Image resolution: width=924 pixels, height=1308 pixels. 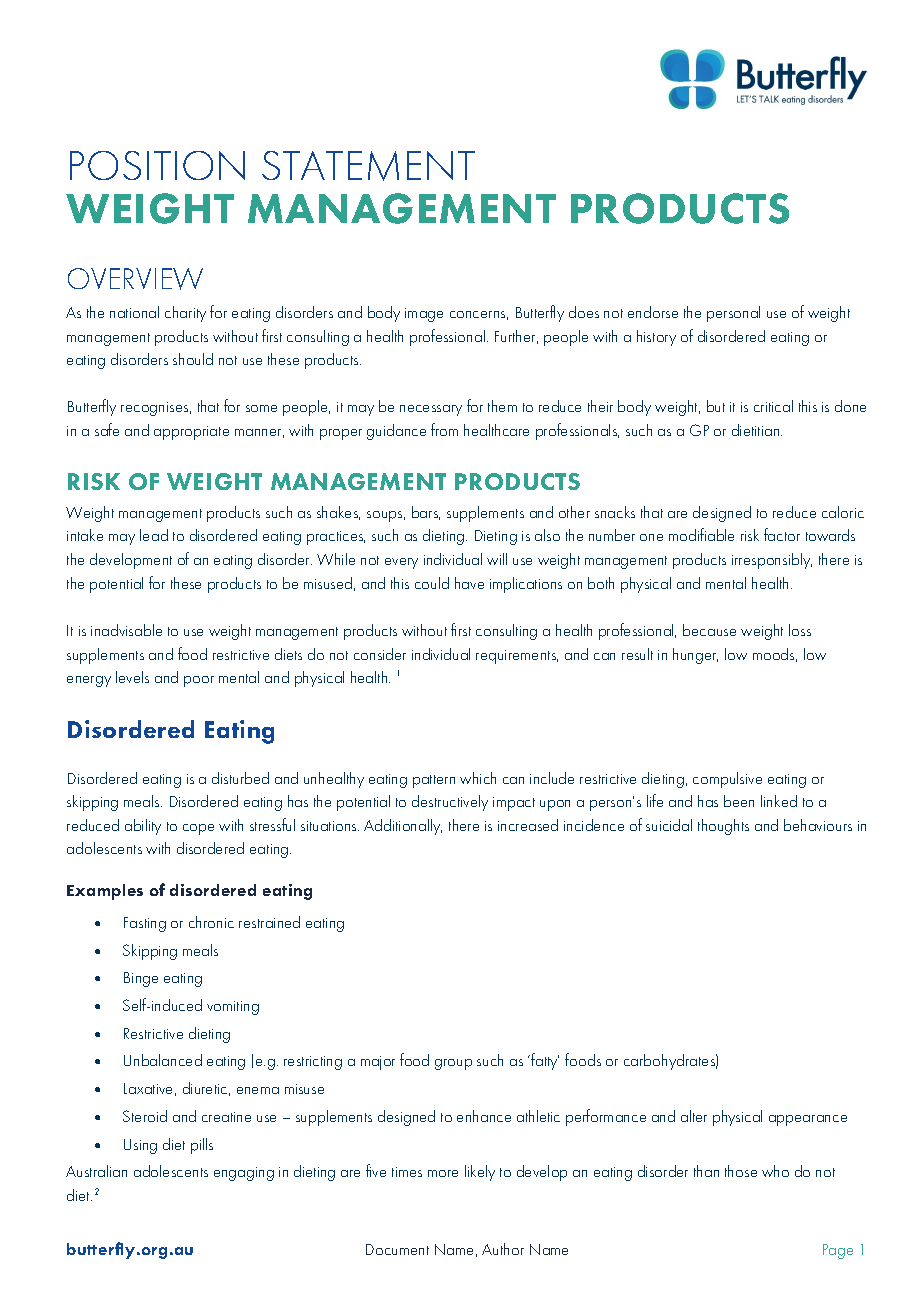 What do you see at coordinates (368, 166) in the screenshot?
I see `STATEMENT` at bounding box center [368, 166].
